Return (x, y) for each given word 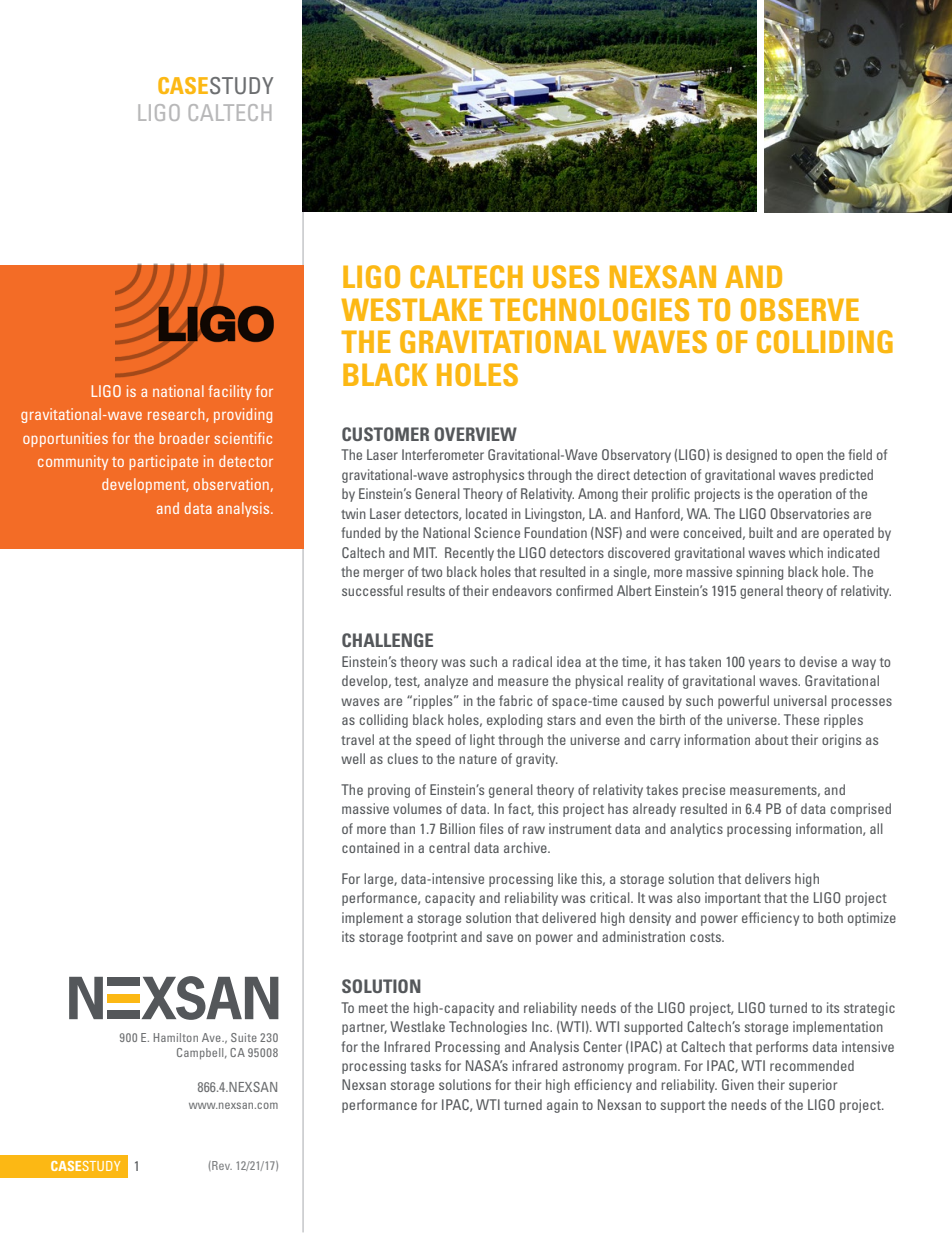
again (562, 1106)
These (801, 719)
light (482, 741)
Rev (221, 1166)
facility (230, 392)
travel (357, 739)
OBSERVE (800, 309)
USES (566, 276)
